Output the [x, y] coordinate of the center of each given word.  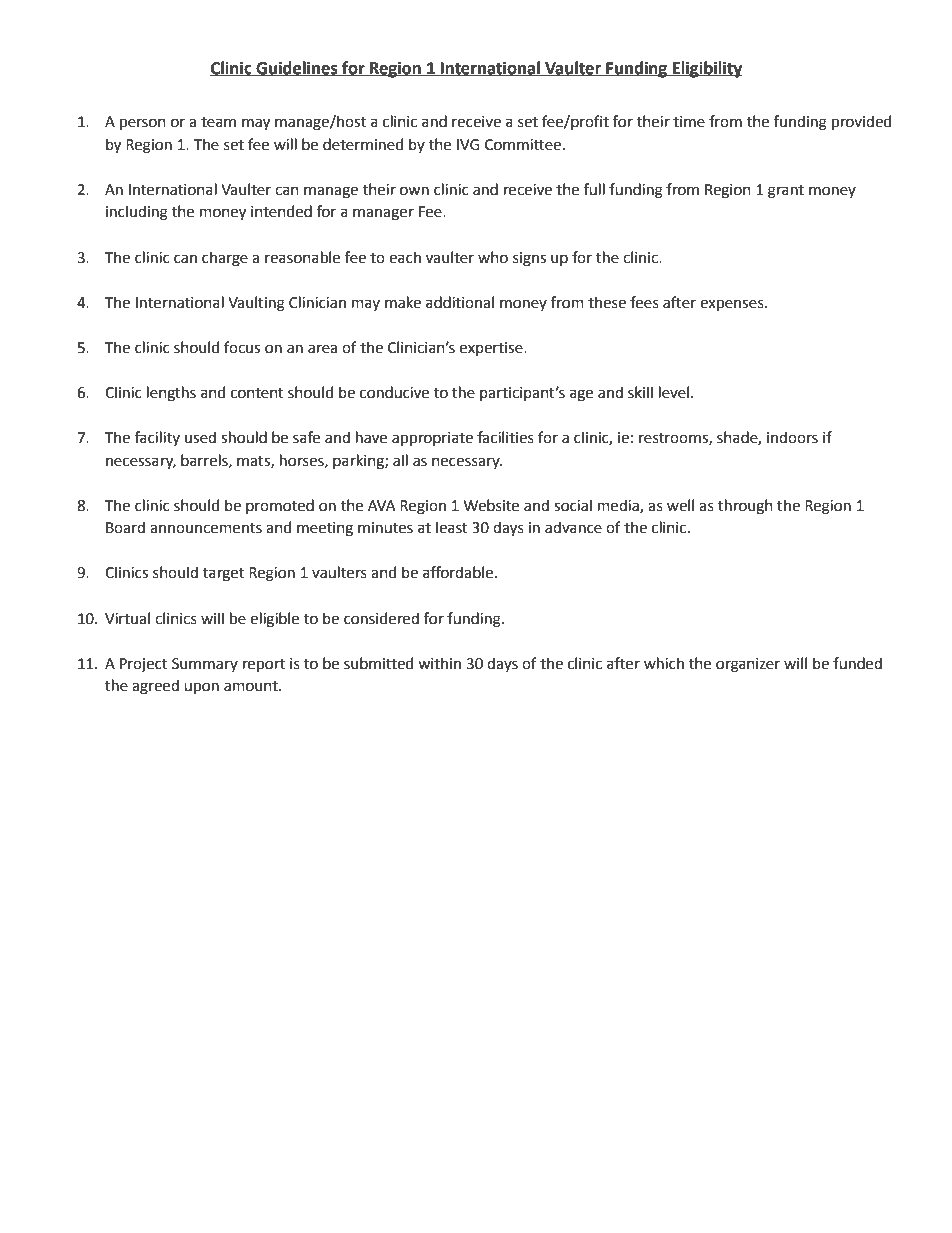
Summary [205, 665]
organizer [748, 665]
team [218, 122]
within [439, 663]
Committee [523, 145]
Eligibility [706, 69]
